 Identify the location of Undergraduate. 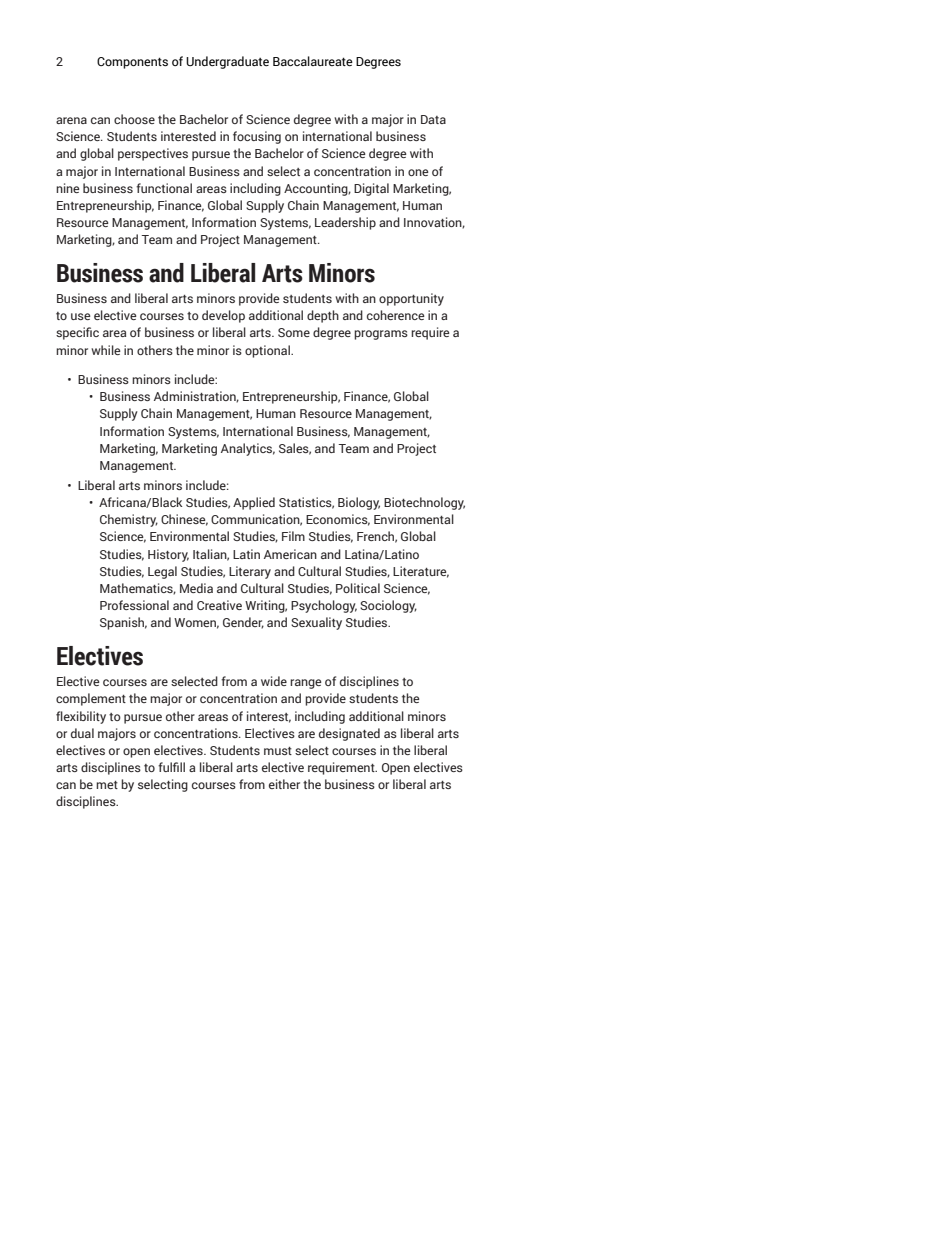
(227, 62).
